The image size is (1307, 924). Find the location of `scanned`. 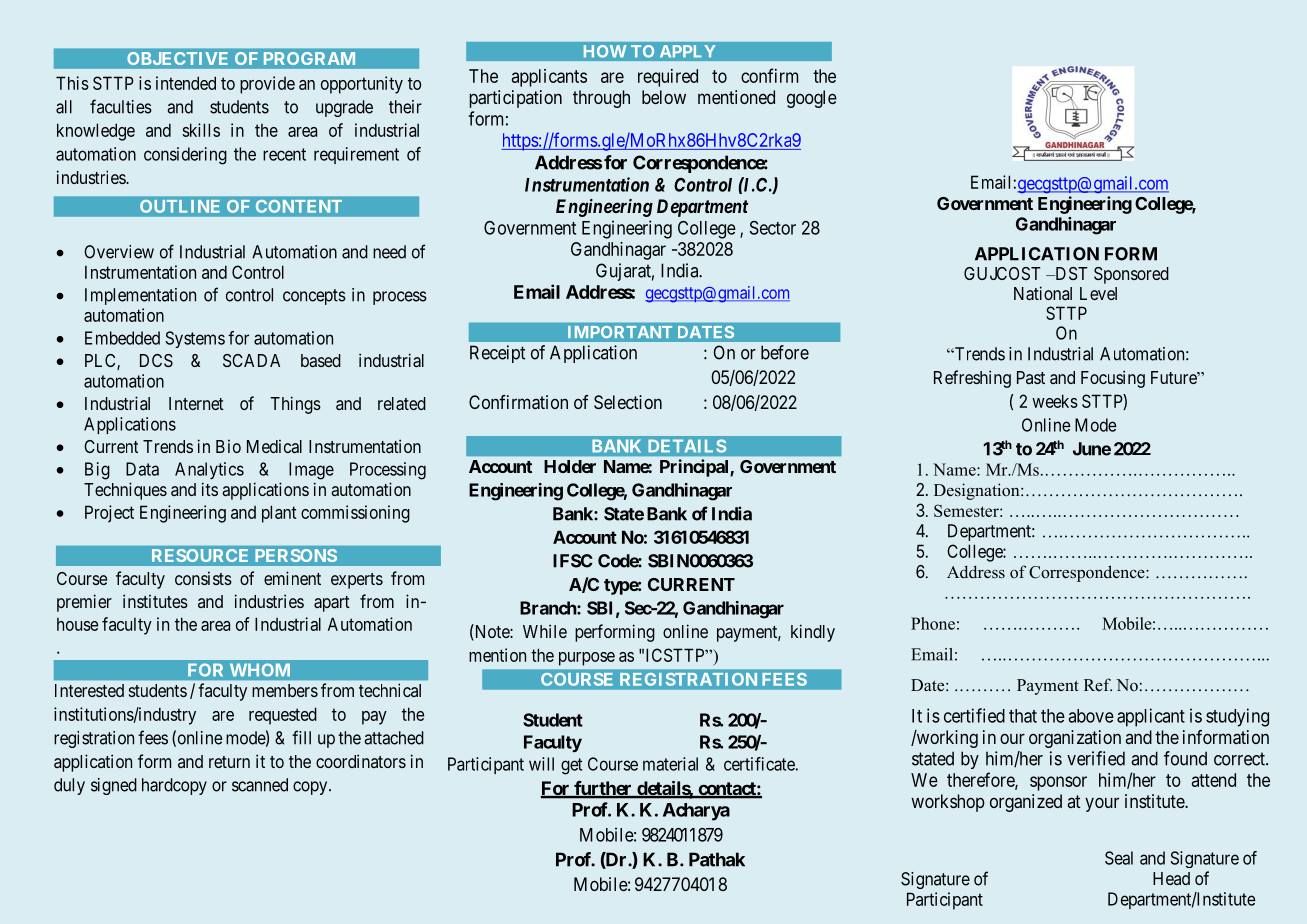

scanned is located at coordinates (260, 785).
